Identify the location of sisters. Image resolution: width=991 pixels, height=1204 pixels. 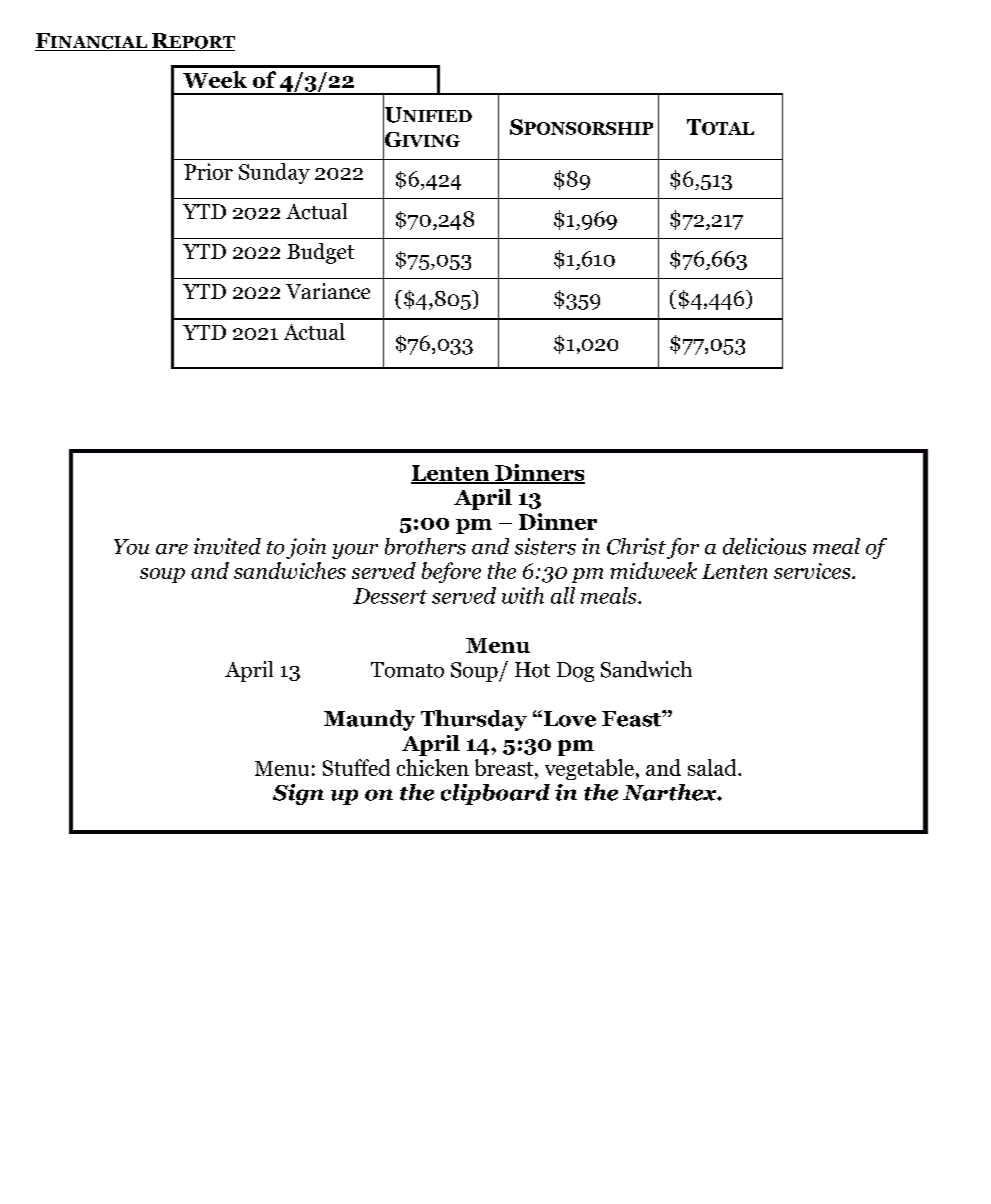
(545, 546).
